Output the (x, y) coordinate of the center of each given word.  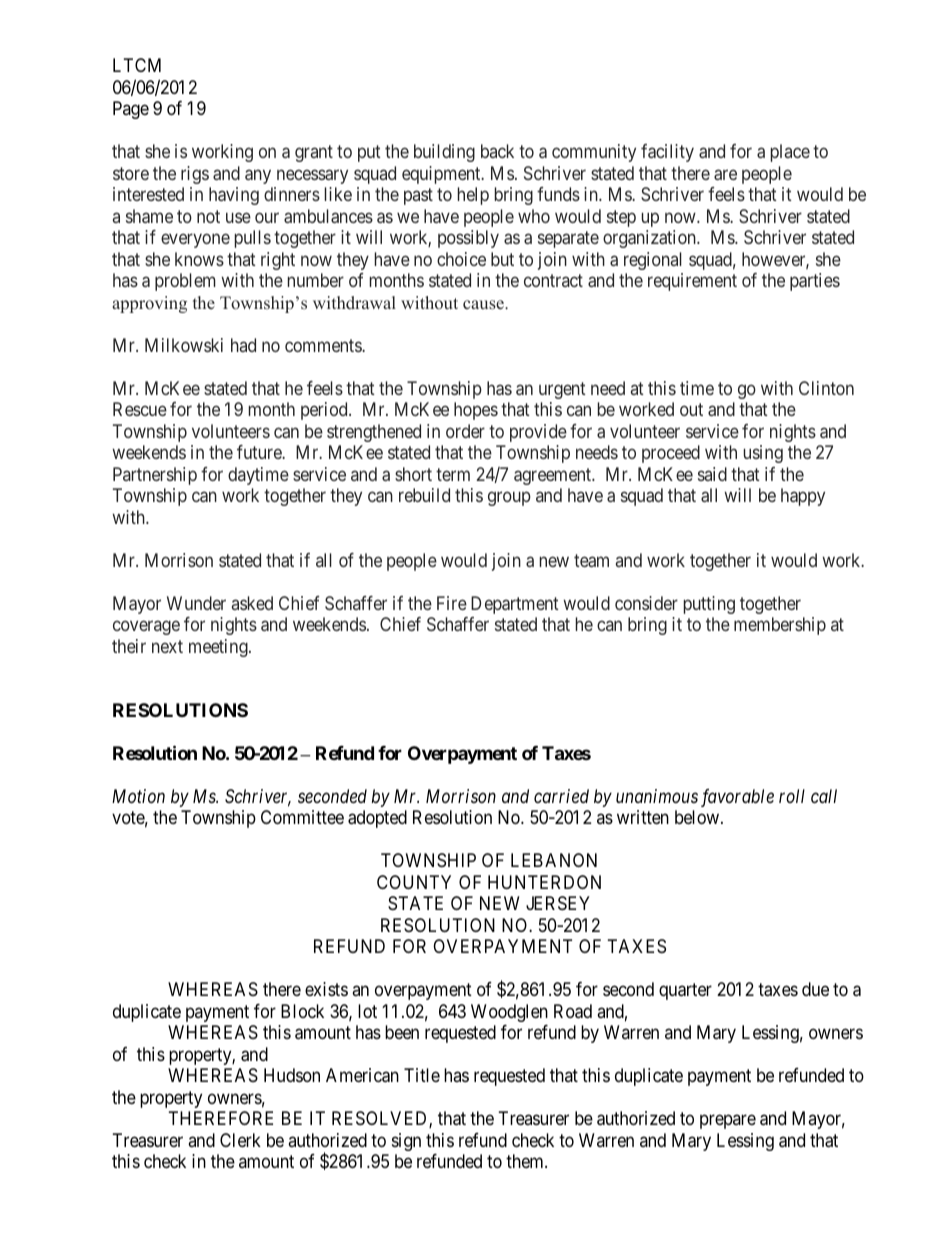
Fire (452, 603)
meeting (219, 648)
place (790, 153)
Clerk (240, 1140)
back (497, 151)
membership (780, 626)
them (526, 1161)
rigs (195, 175)
